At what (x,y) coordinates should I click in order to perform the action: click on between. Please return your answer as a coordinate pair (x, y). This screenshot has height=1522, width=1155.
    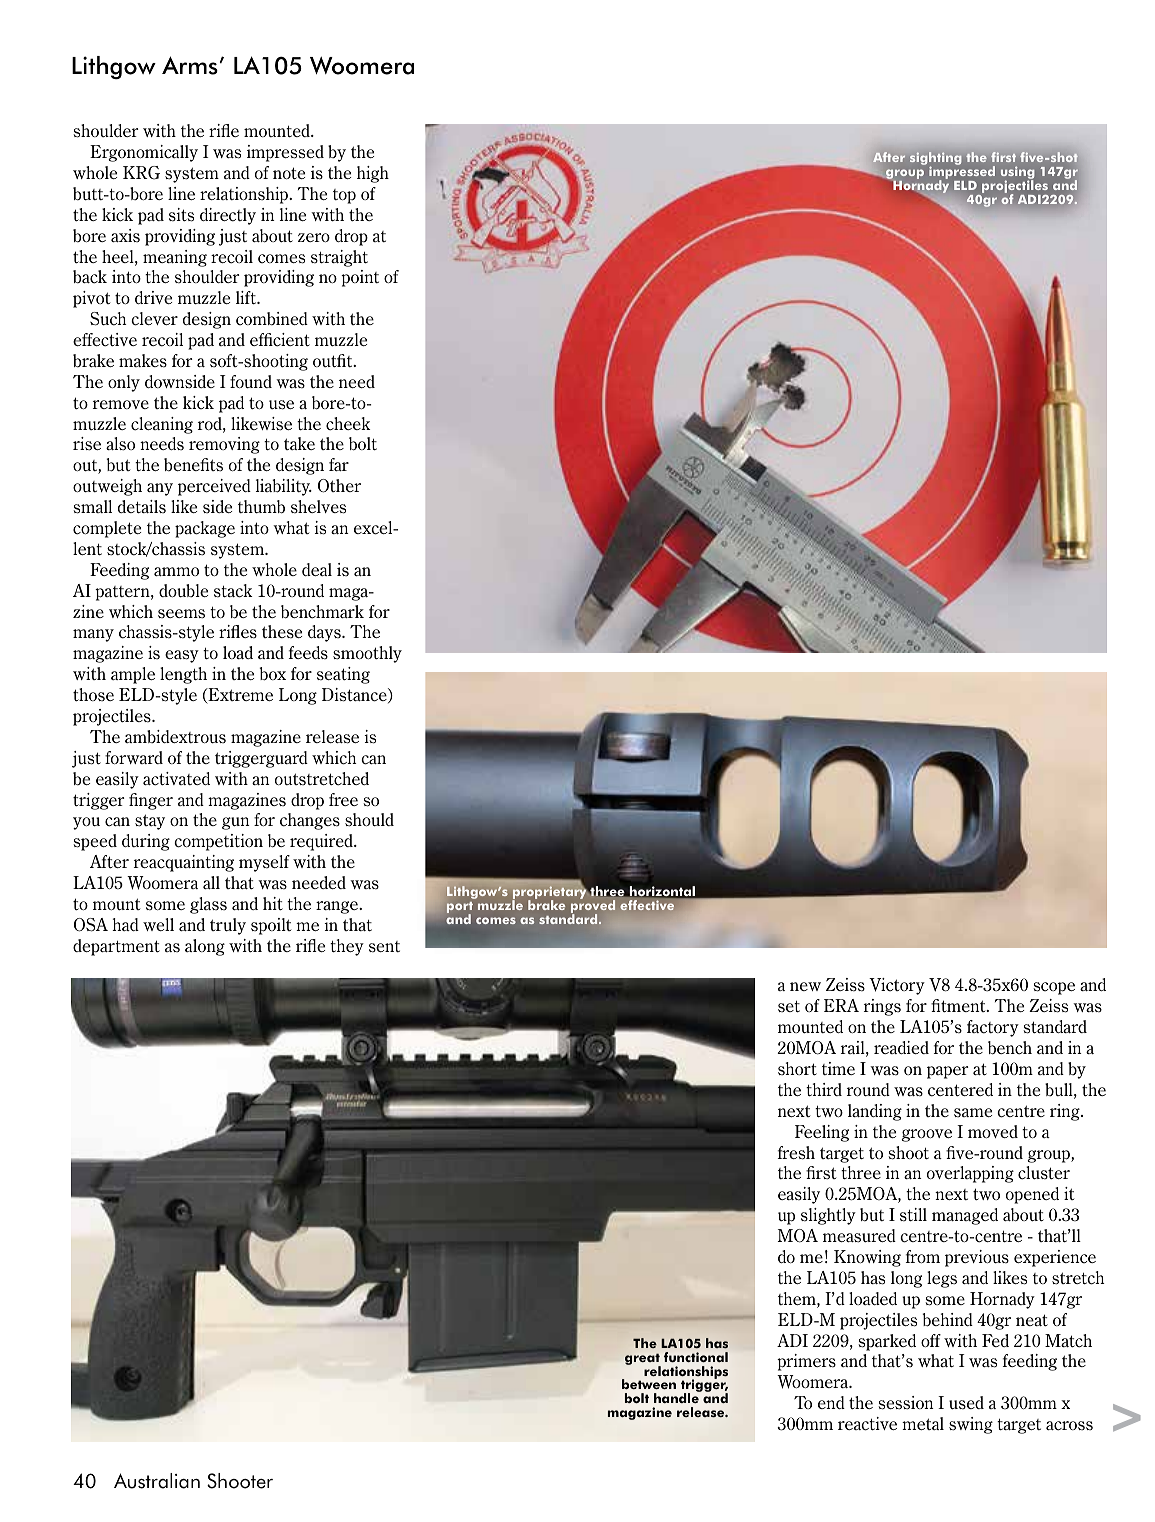
    Looking at the image, I should click on (649, 1384).
